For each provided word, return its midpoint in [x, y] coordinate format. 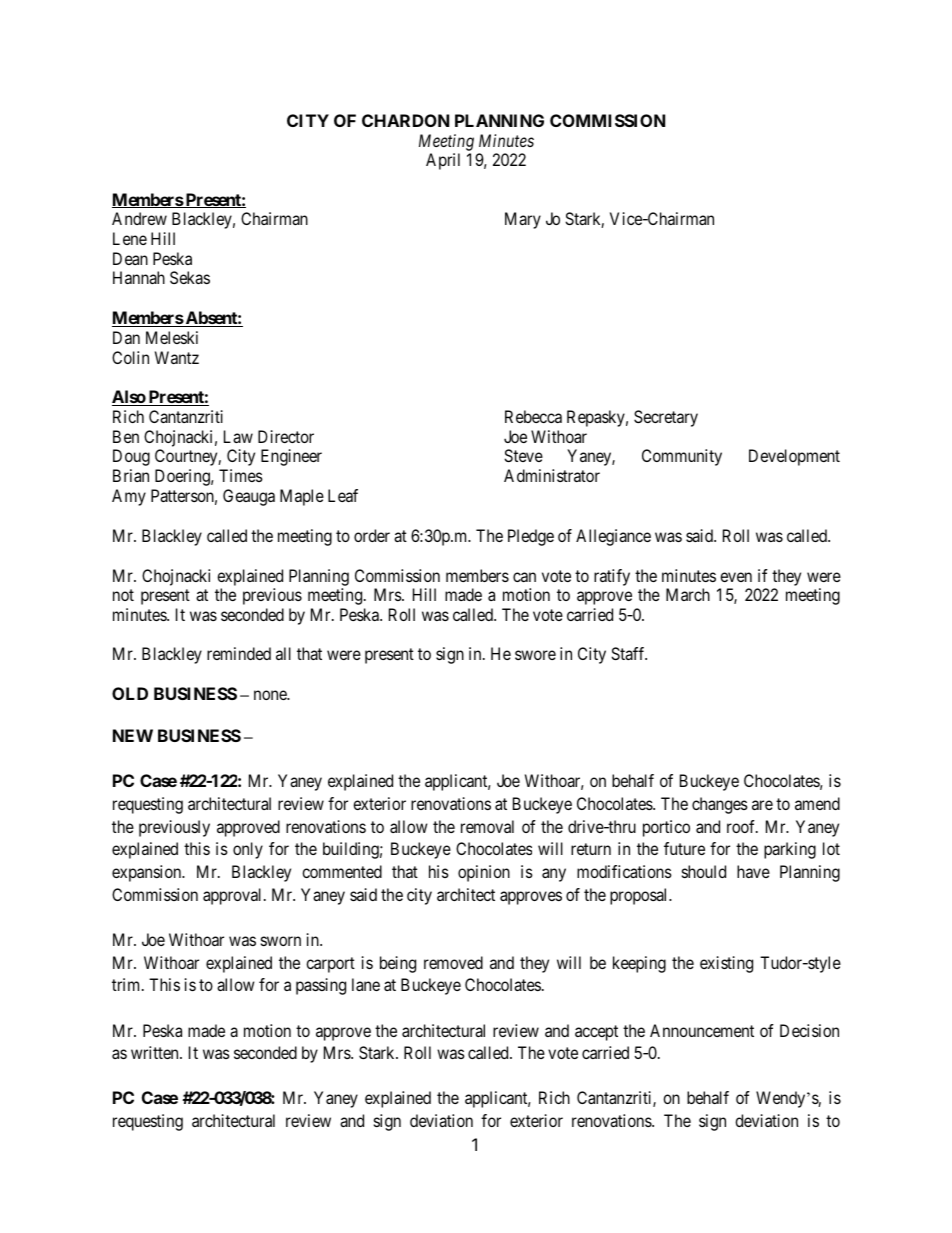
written [156, 1052]
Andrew [139, 218]
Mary [523, 220]
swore [535, 655]
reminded [239, 653]
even [736, 577]
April [443, 161]
